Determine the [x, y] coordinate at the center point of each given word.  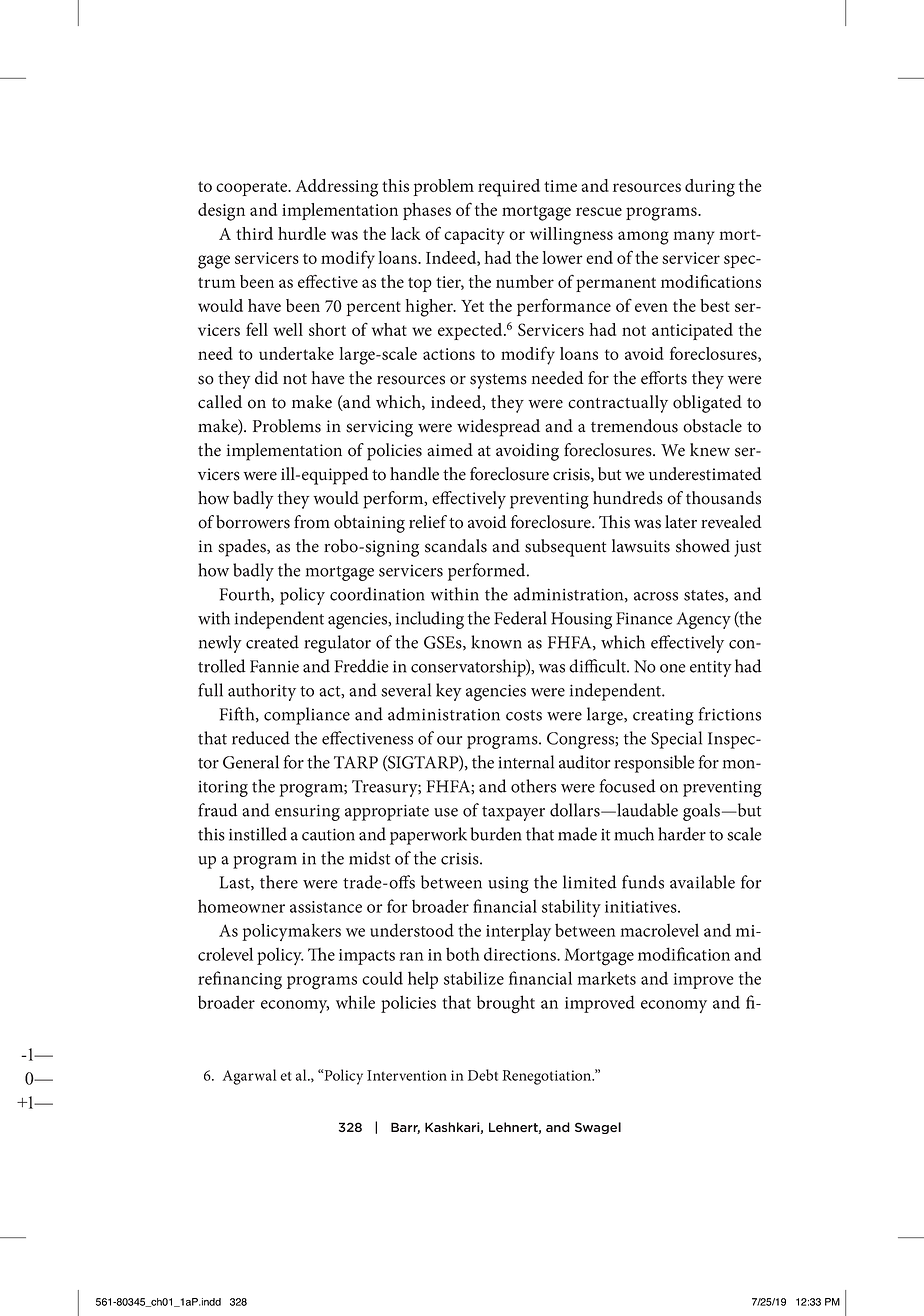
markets [606, 978]
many [694, 238]
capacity [474, 236]
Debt [483, 1075]
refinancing [240, 980]
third [254, 233]
